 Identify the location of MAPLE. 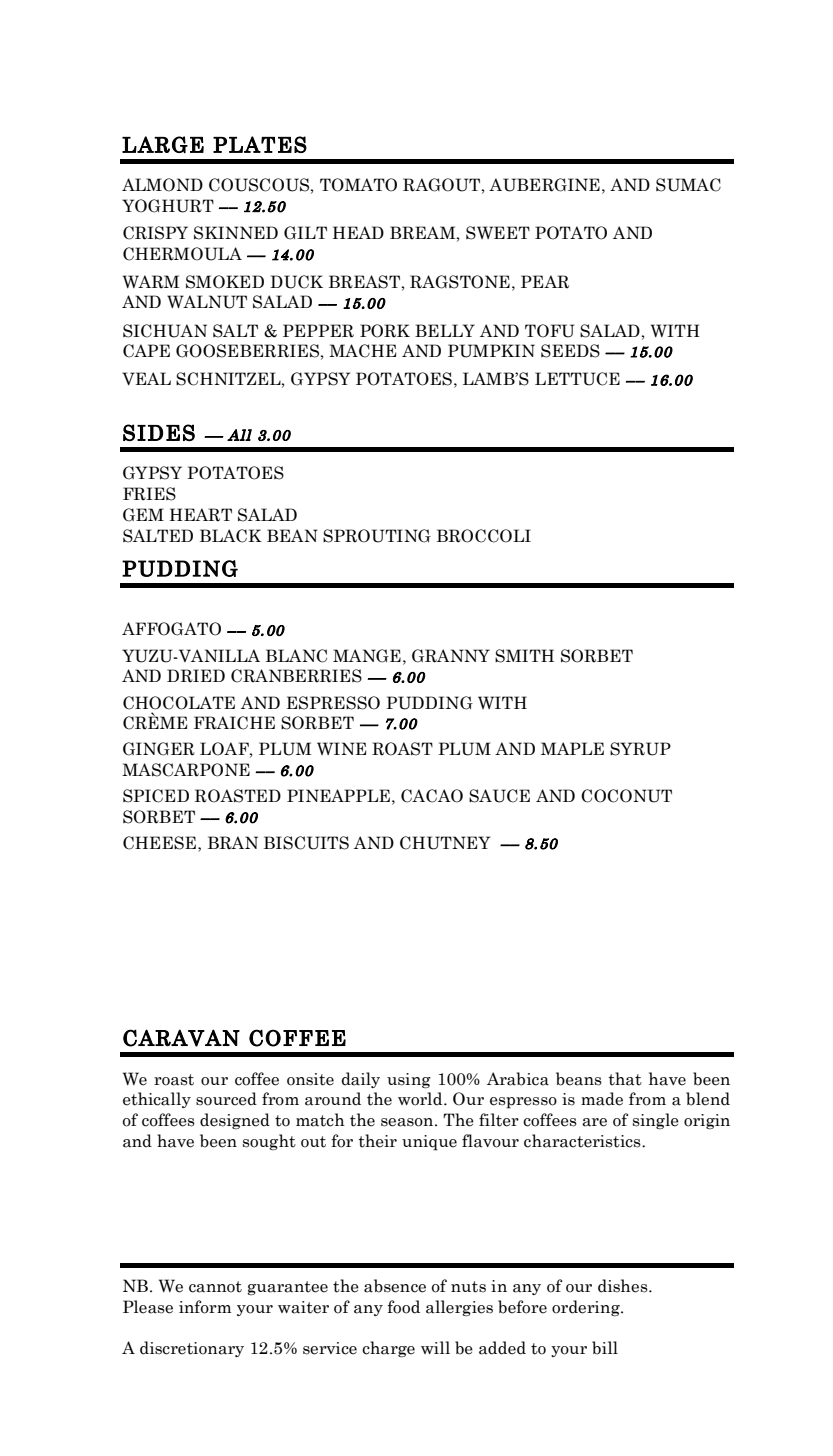
(572, 748).
